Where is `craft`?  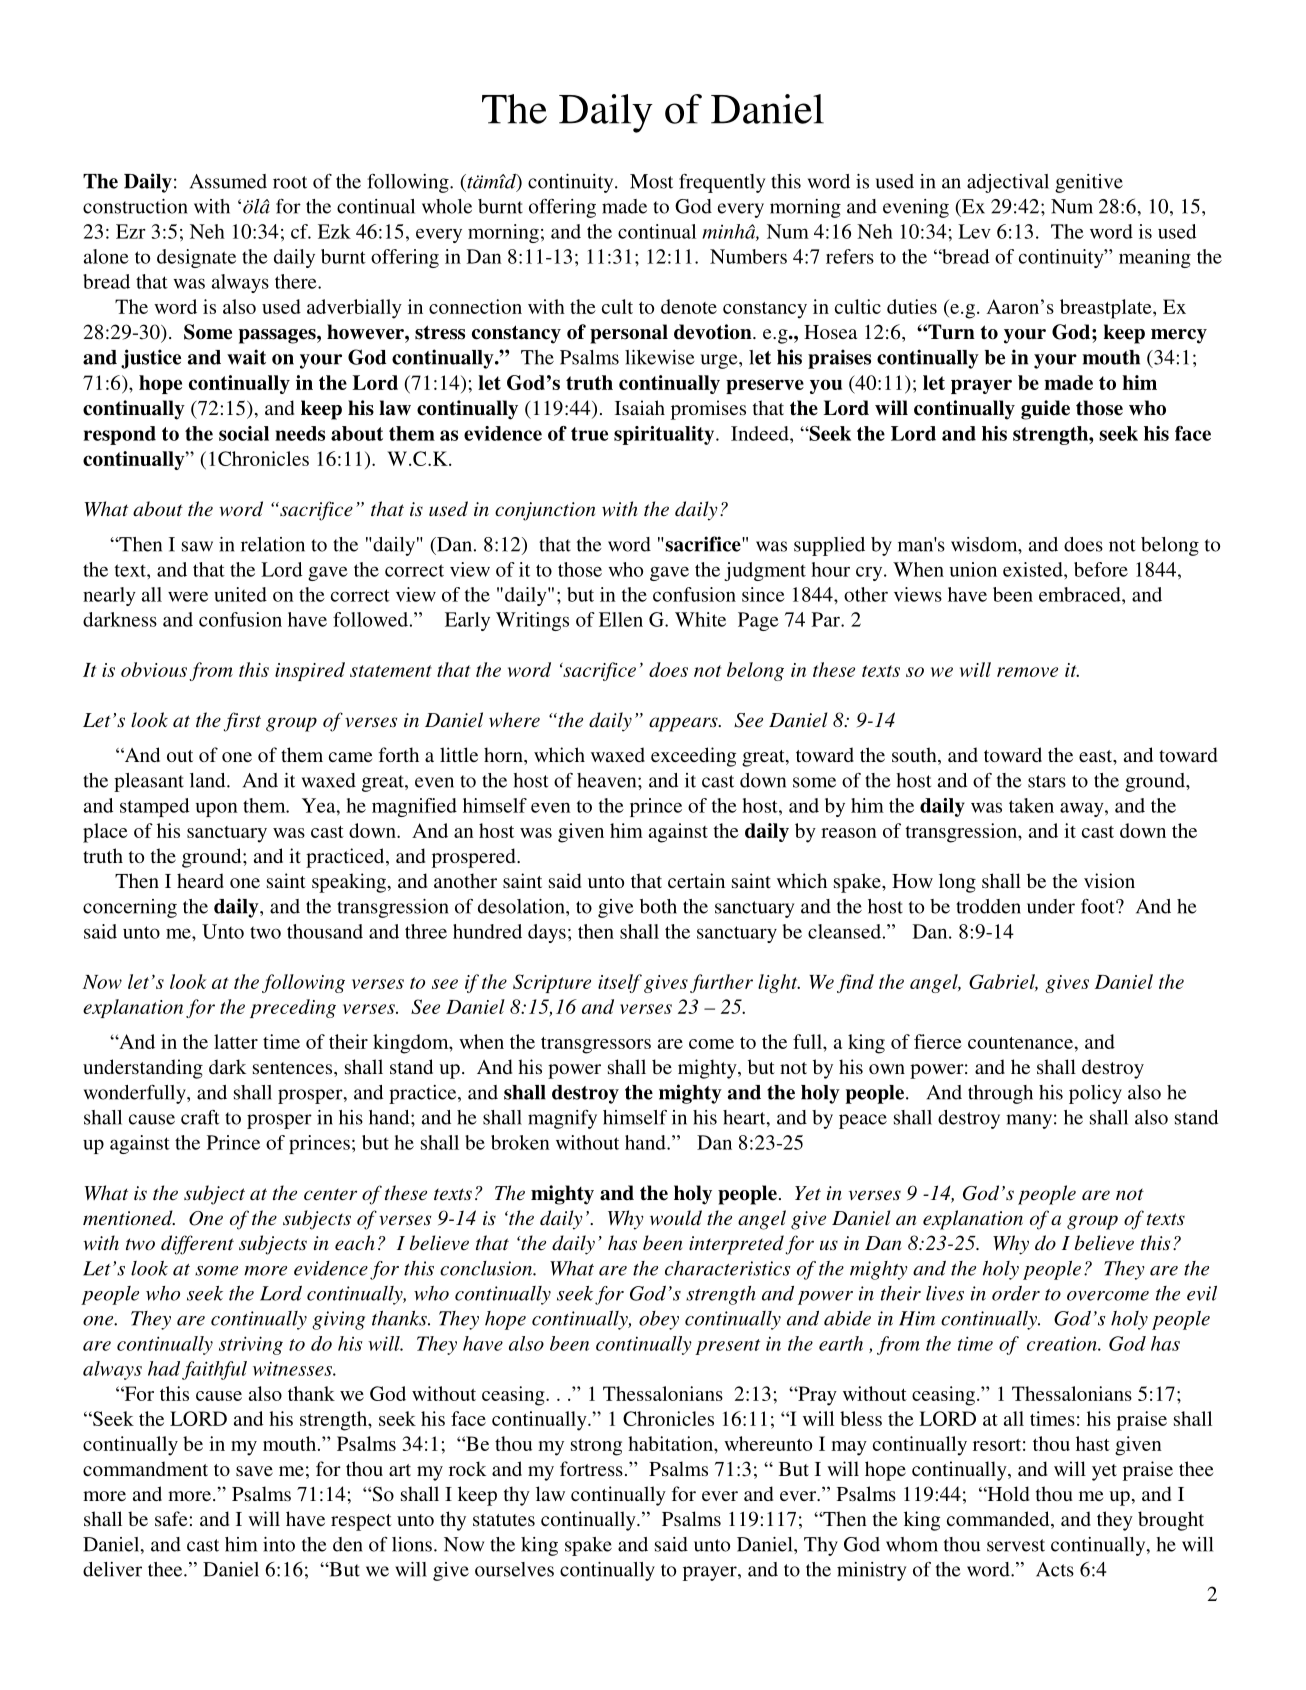
craft is located at coordinates (200, 1117).
